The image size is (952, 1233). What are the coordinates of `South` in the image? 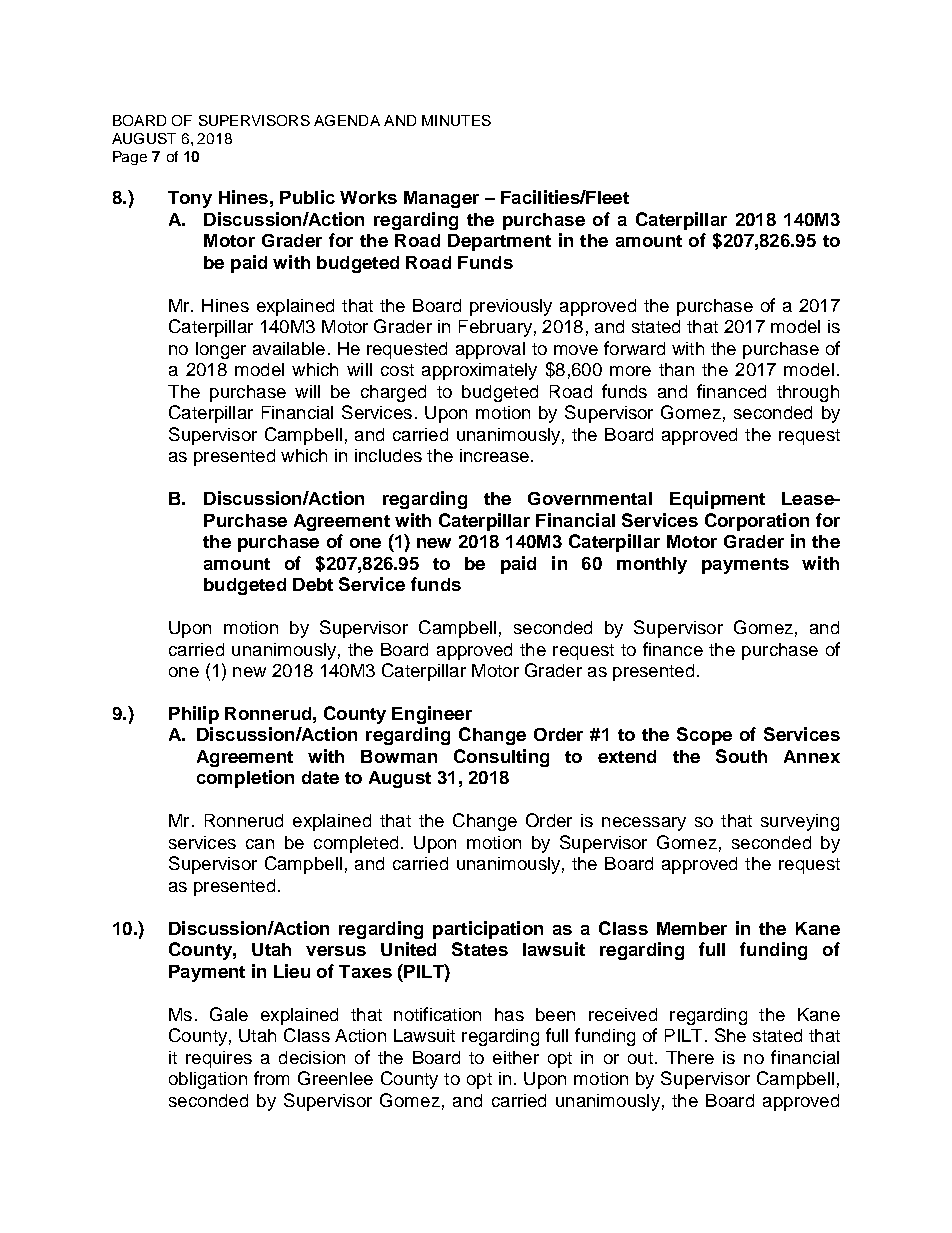 It's located at (741, 756).
